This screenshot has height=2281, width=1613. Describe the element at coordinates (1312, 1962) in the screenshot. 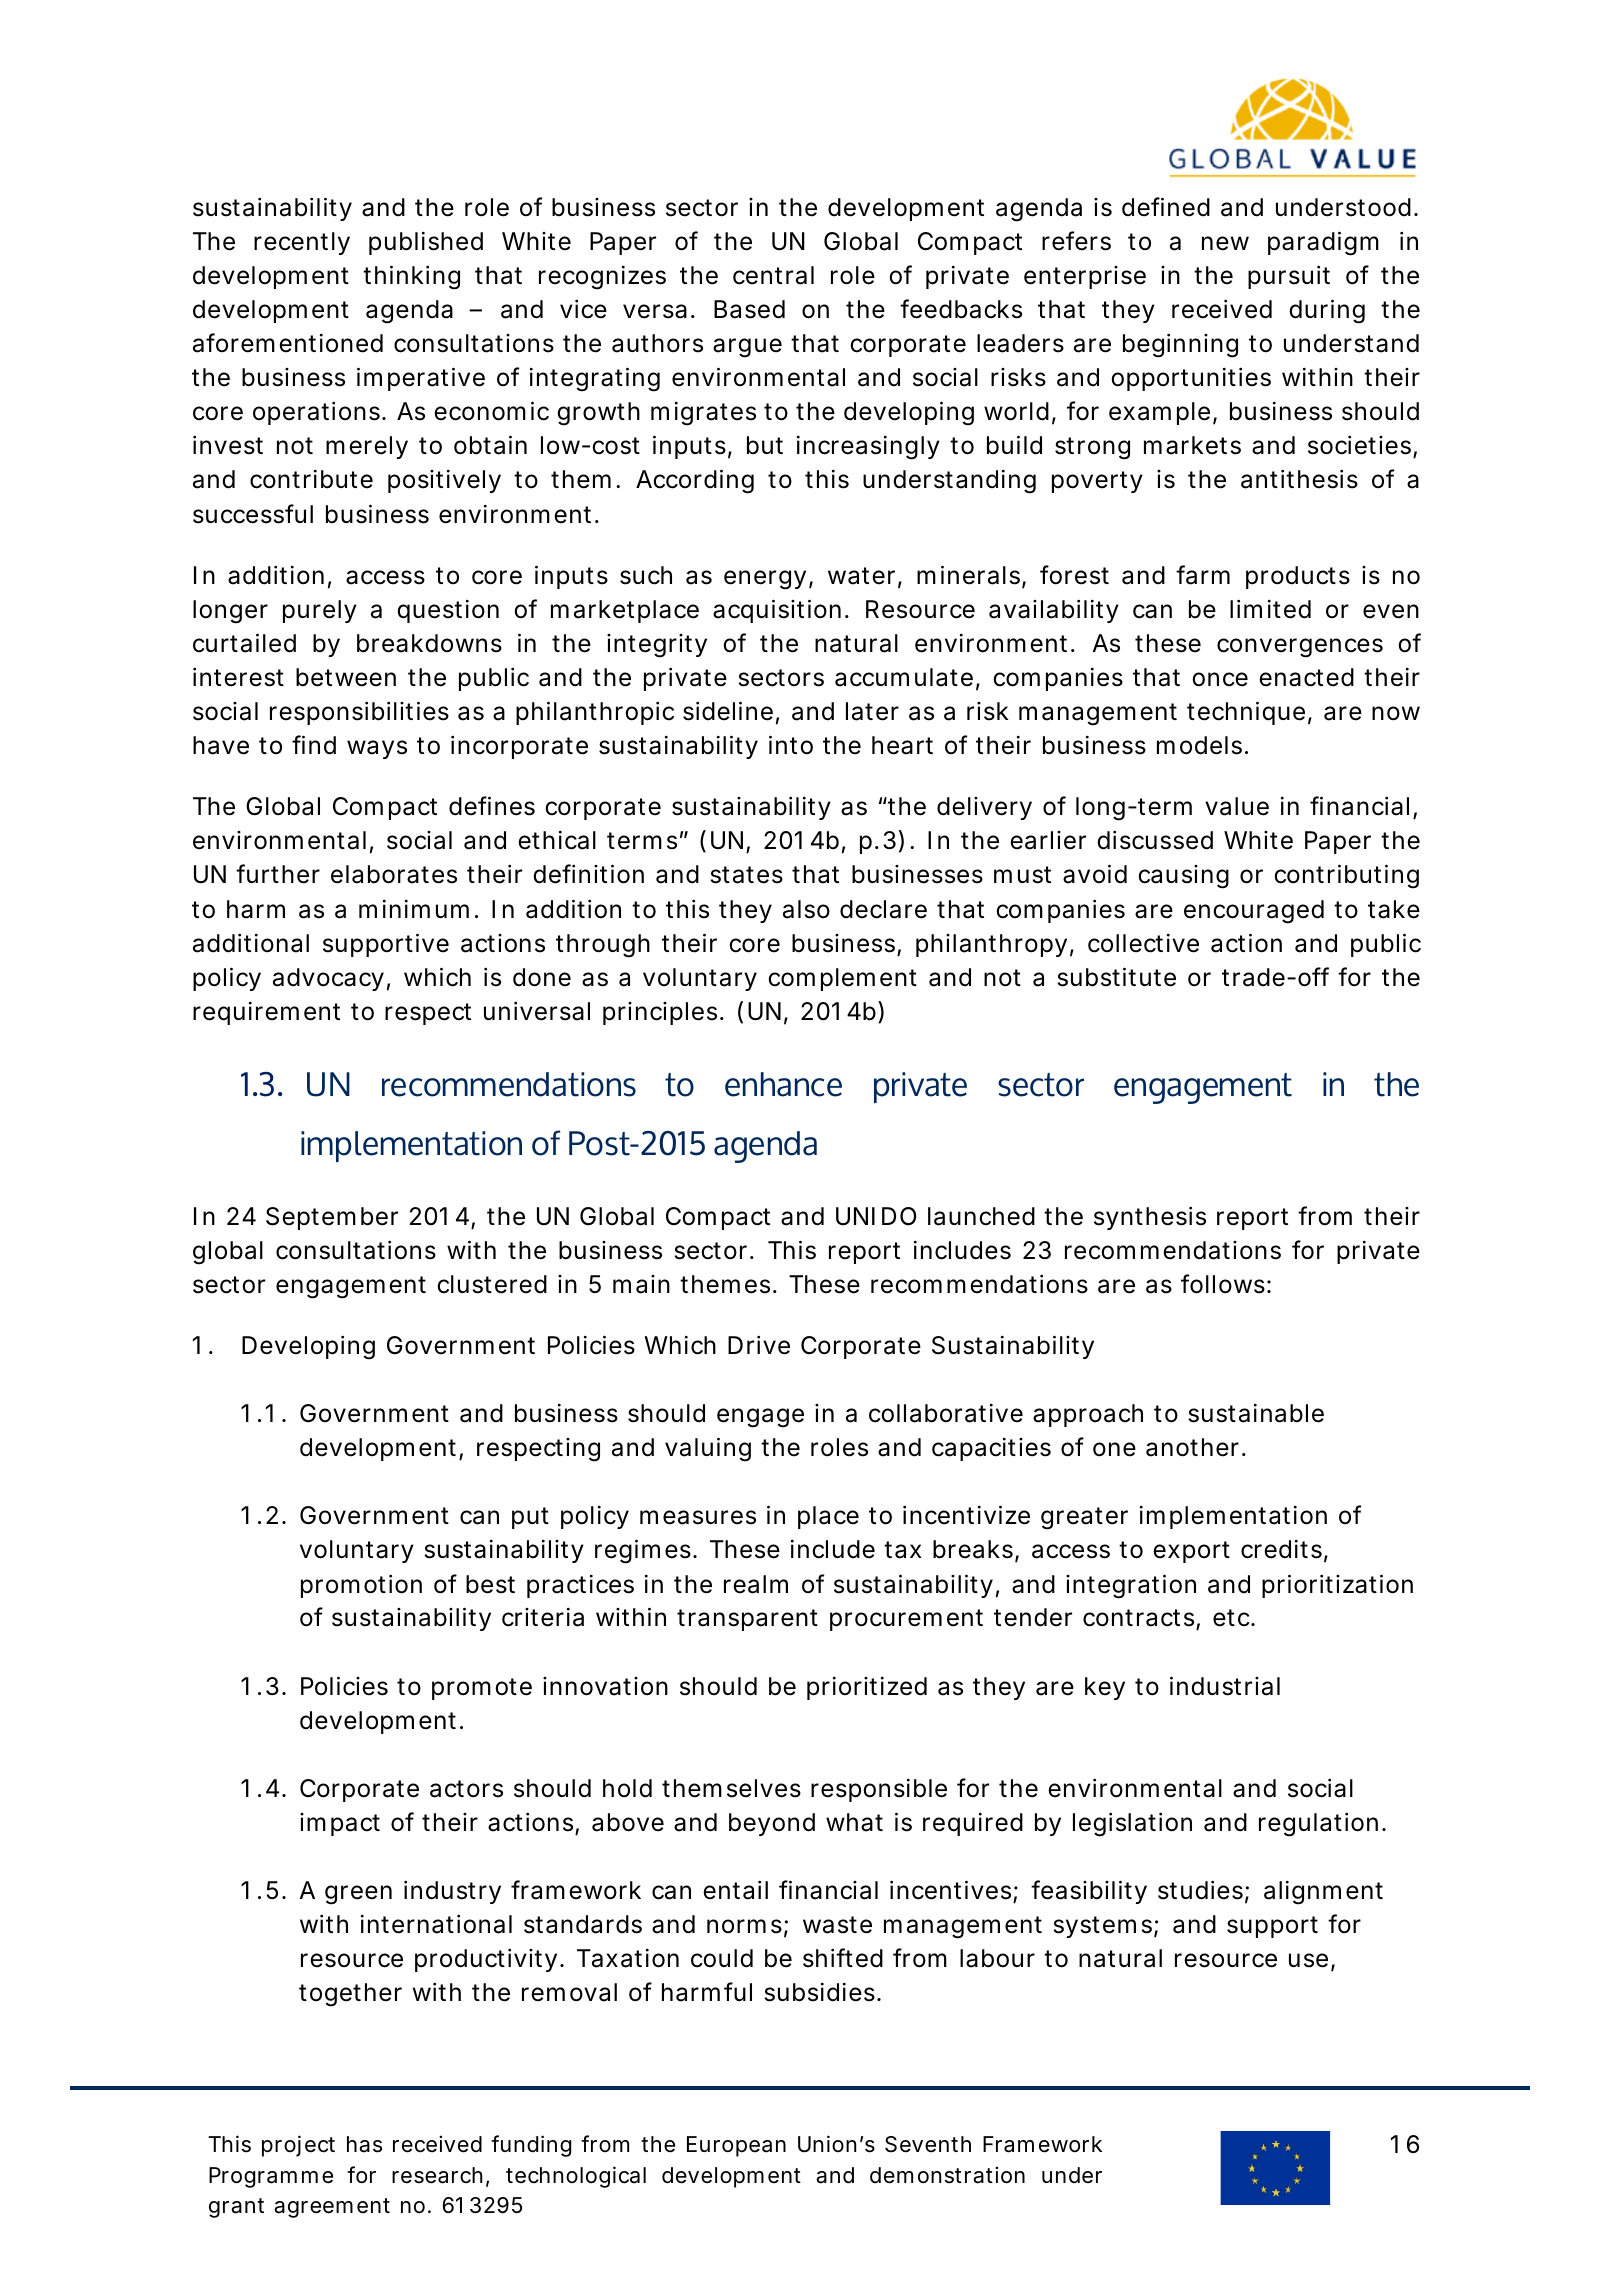

I see `use` at that location.
